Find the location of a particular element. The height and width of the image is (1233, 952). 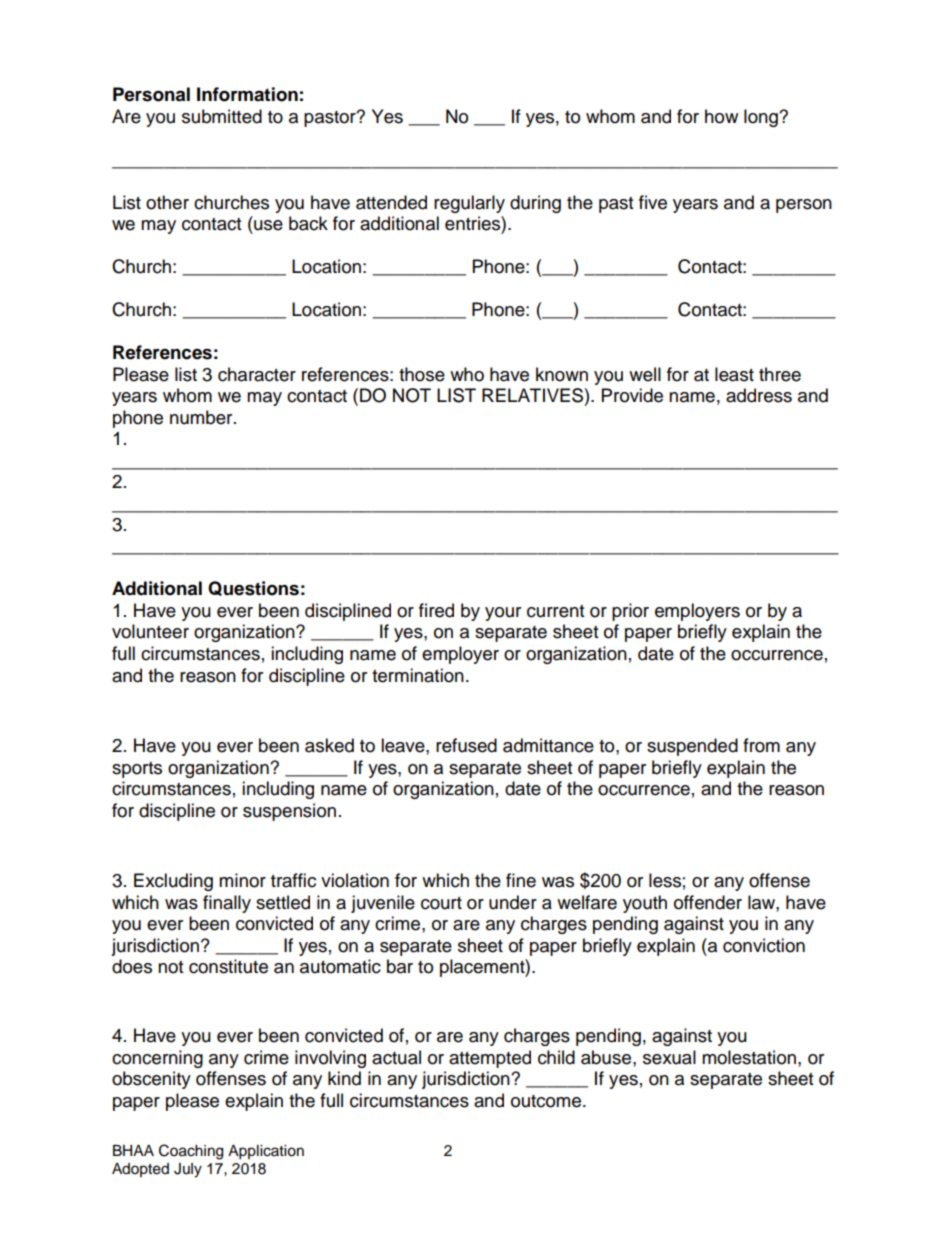

sexual is located at coordinates (669, 1057).
